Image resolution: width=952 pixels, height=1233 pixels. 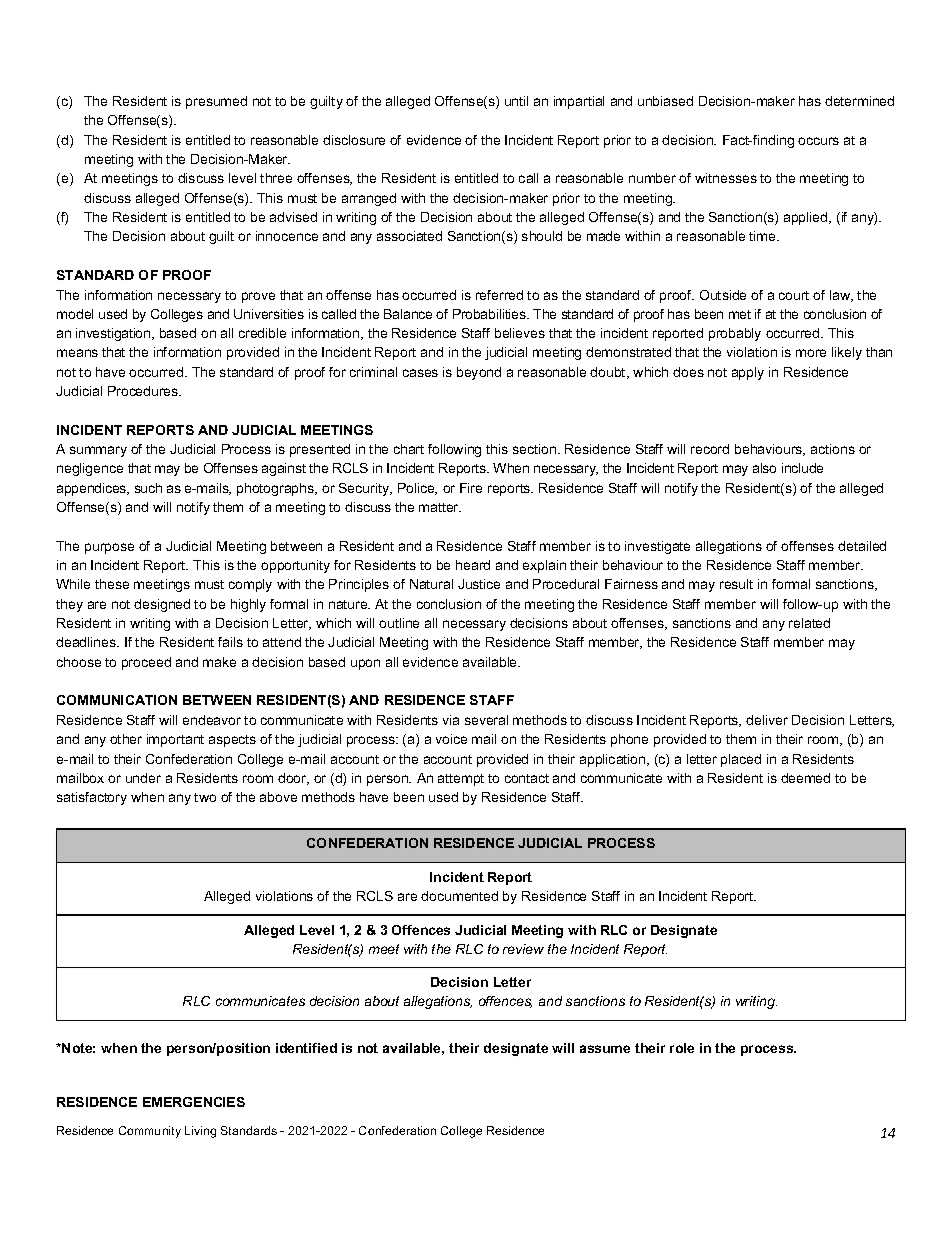 I want to click on Justice, so click(x=479, y=584).
